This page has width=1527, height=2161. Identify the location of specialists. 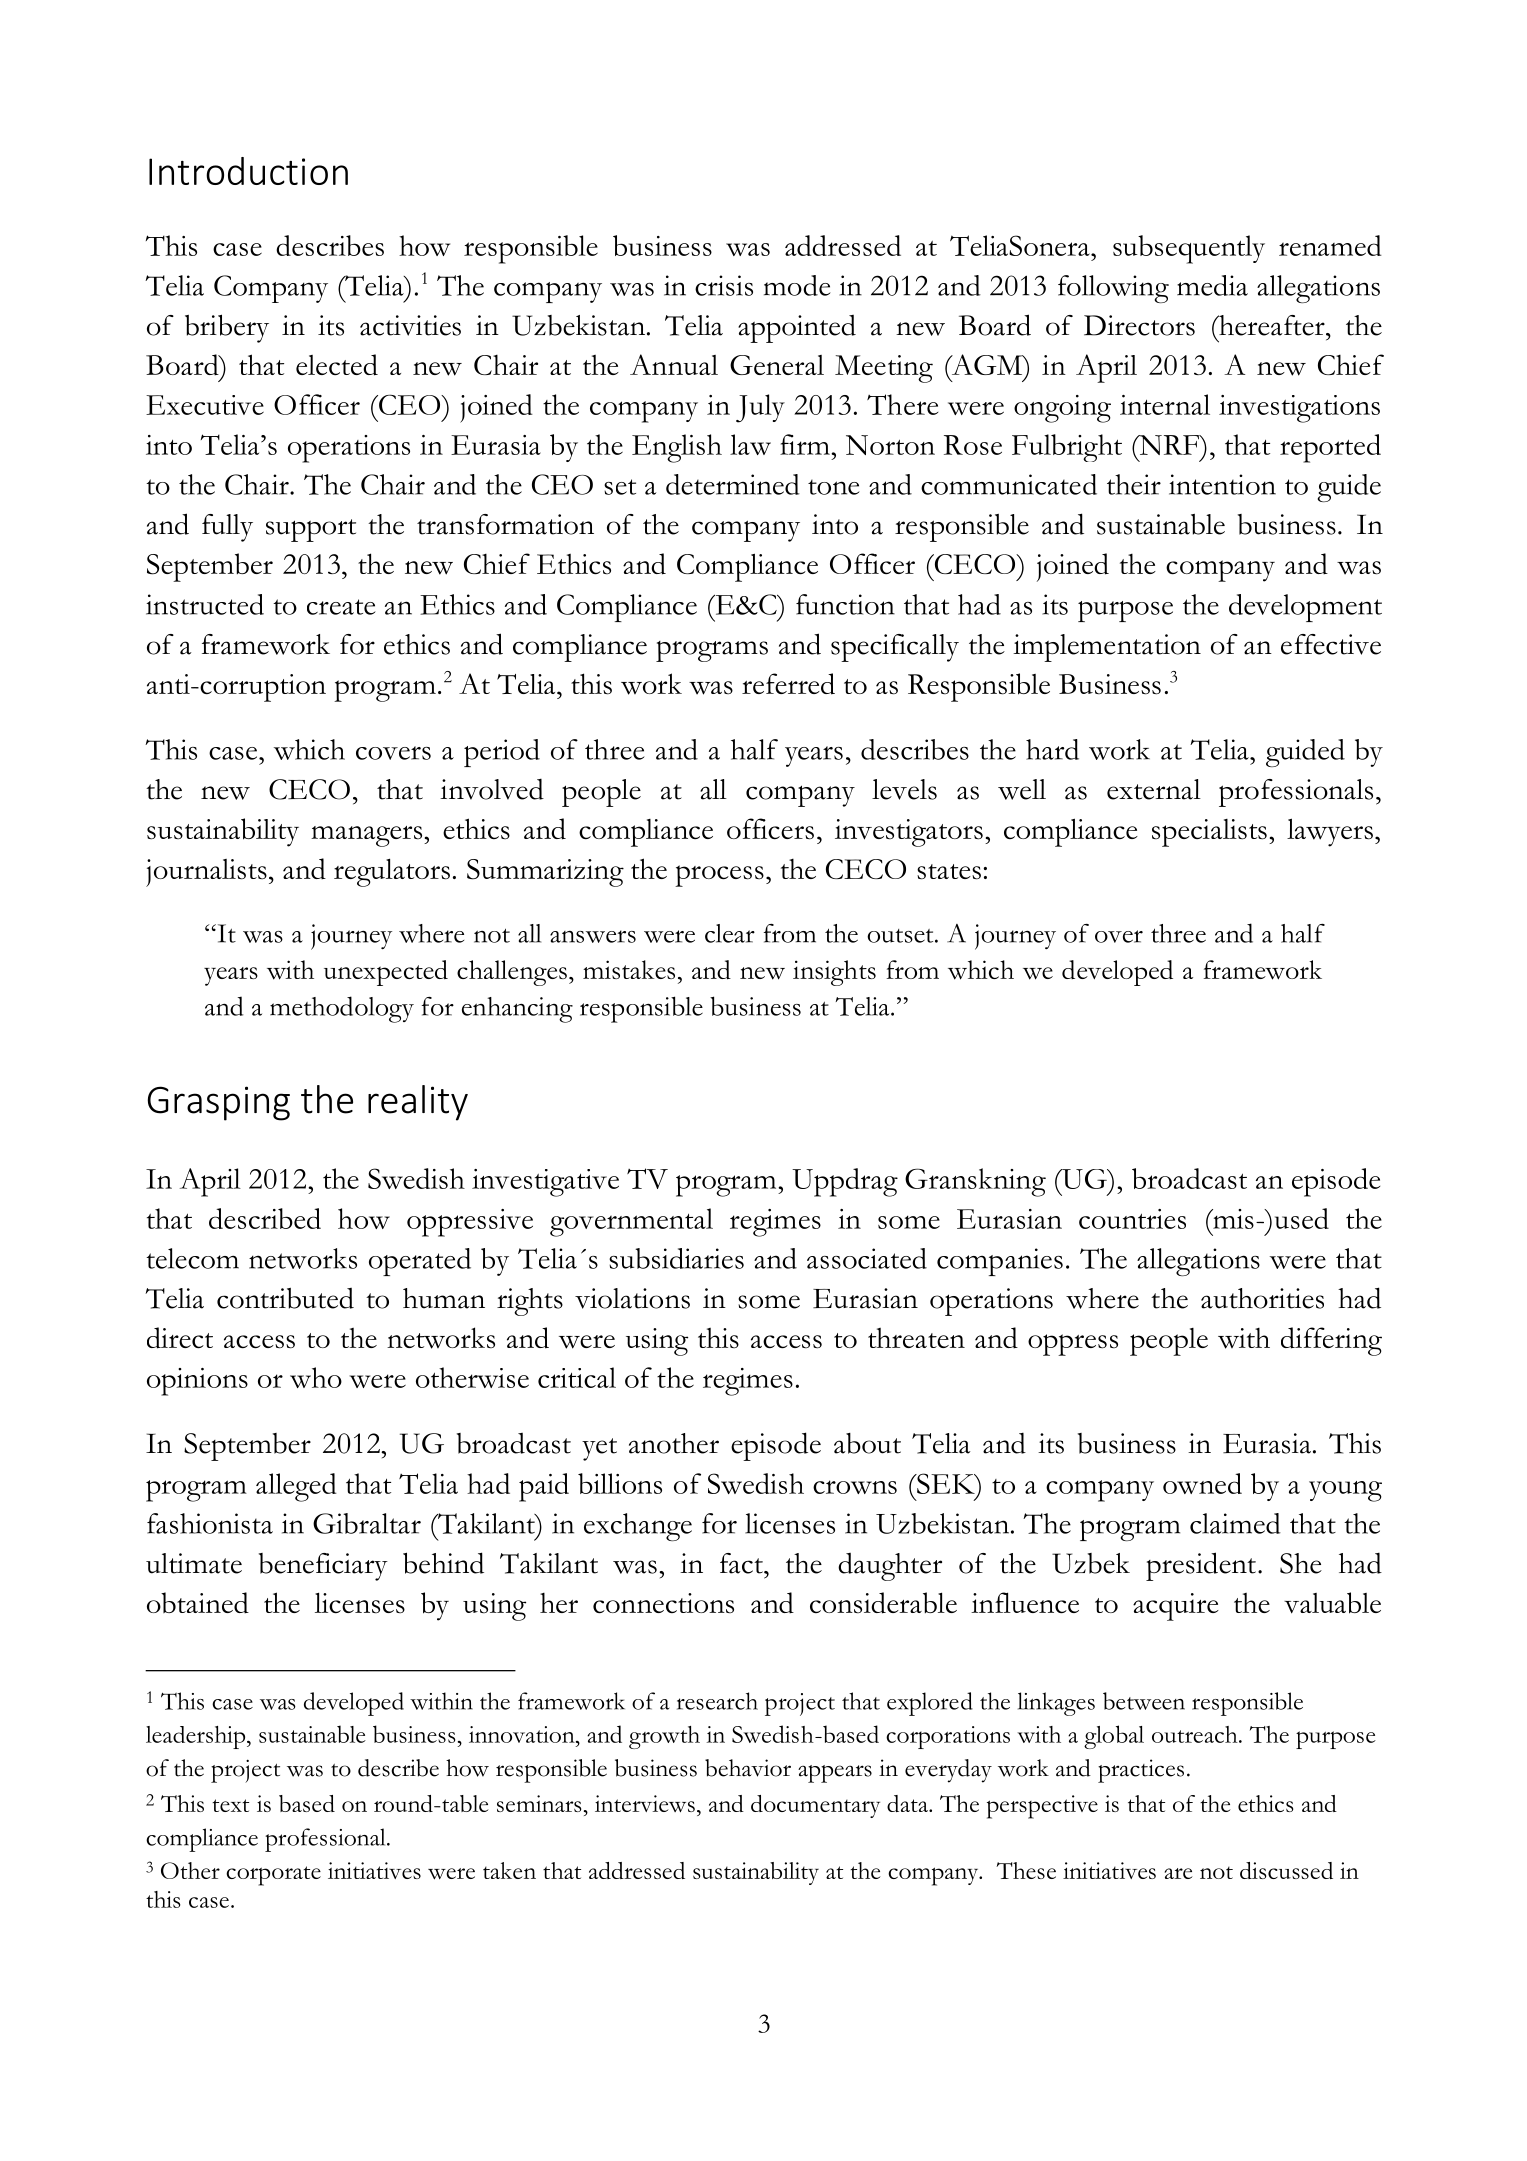
(1209, 833).
